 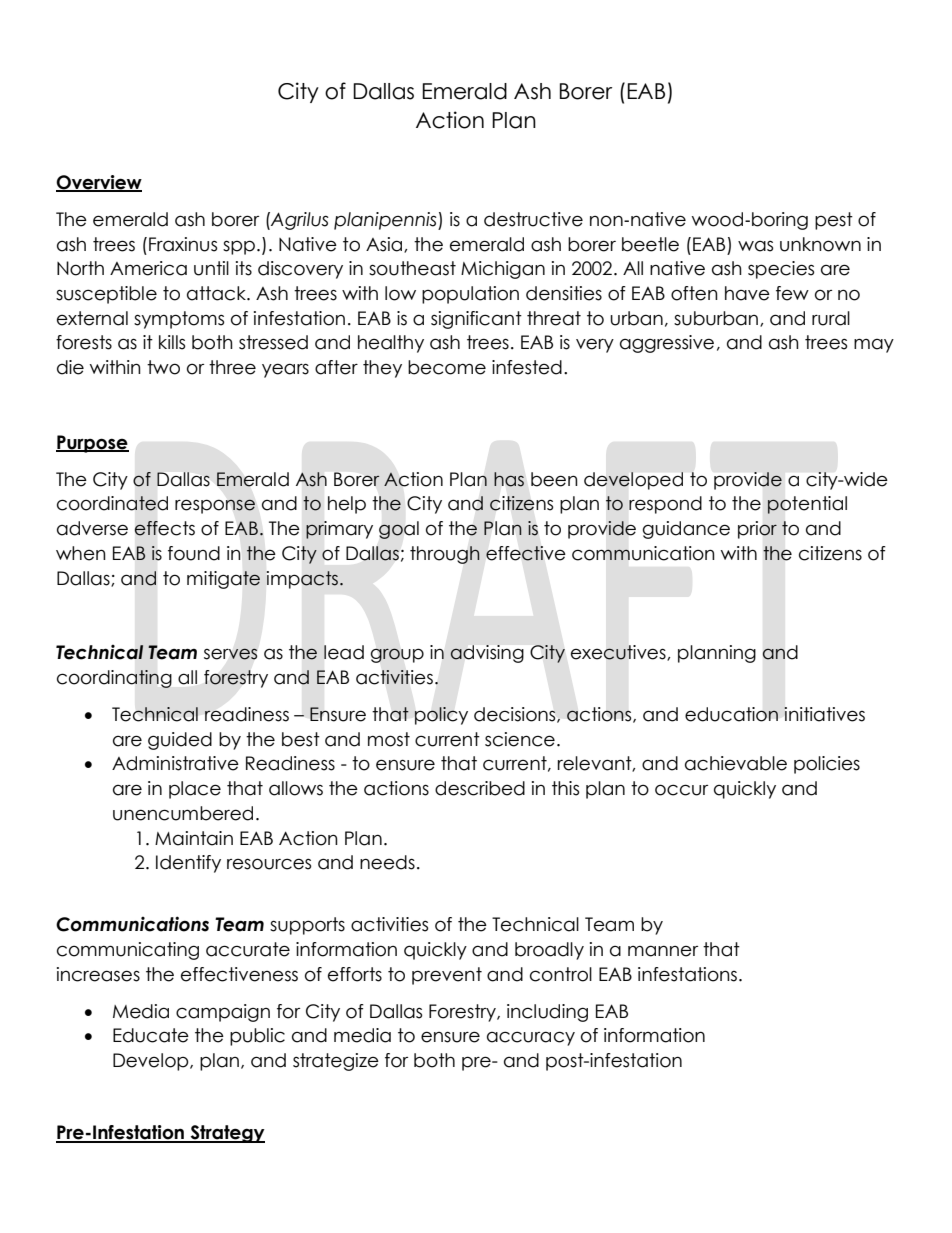 I want to click on Overview, so click(x=99, y=183).
